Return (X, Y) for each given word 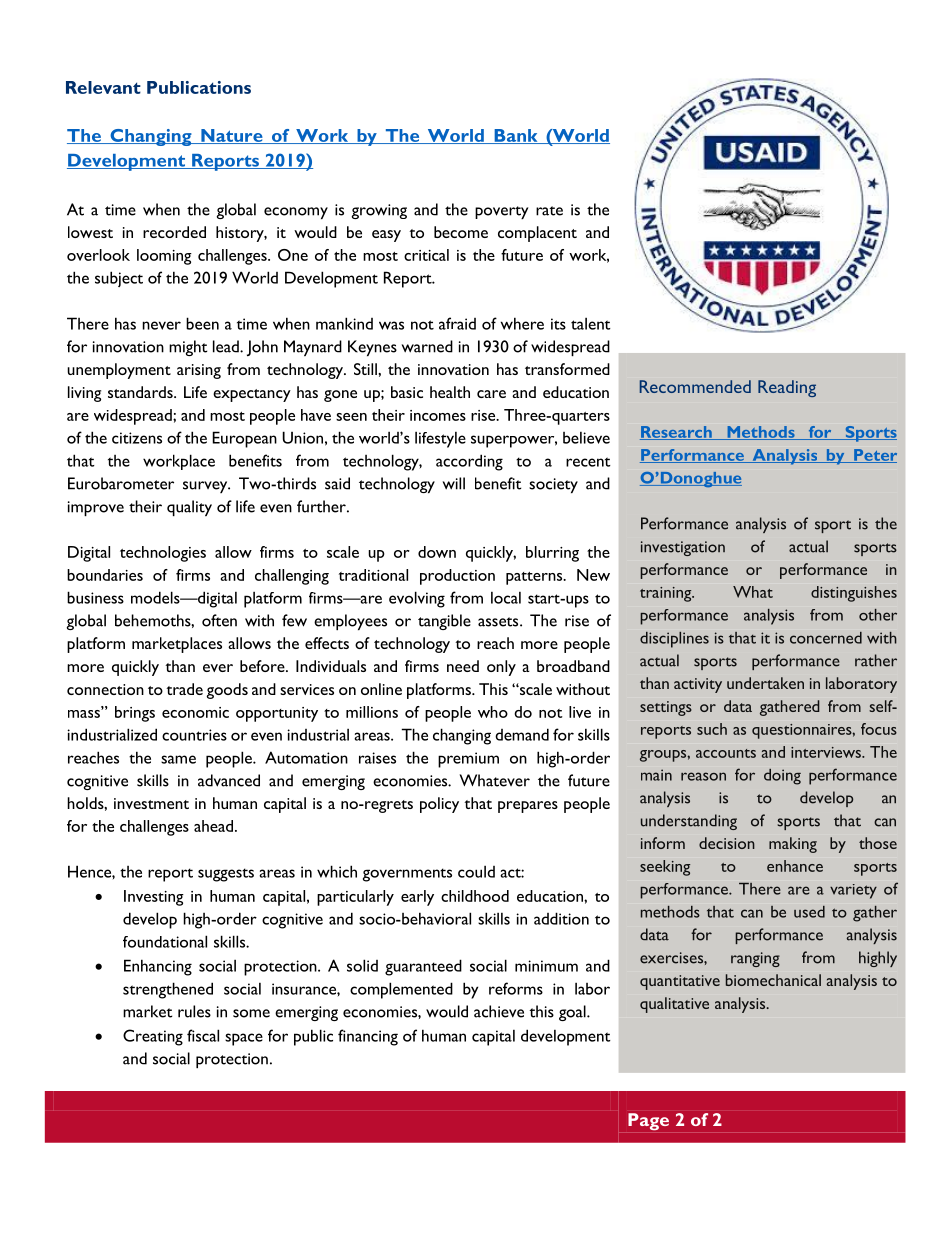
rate (549, 211)
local (506, 597)
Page (648, 1122)
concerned (826, 638)
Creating (153, 1037)
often (219, 620)
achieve (499, 1011)
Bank (516, 136)
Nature (232, 136)
